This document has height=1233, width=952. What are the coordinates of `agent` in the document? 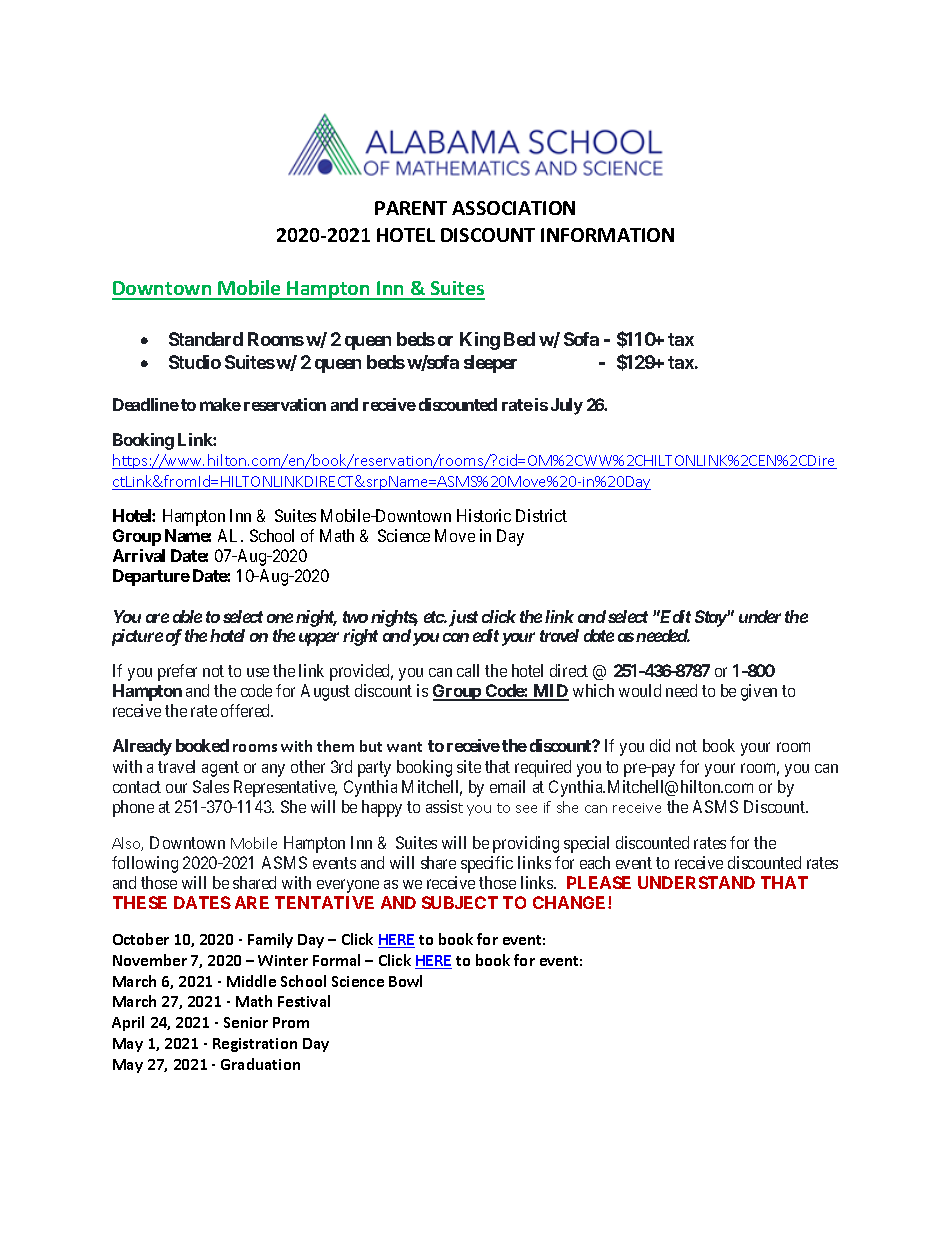 It's located at (220, 769).
